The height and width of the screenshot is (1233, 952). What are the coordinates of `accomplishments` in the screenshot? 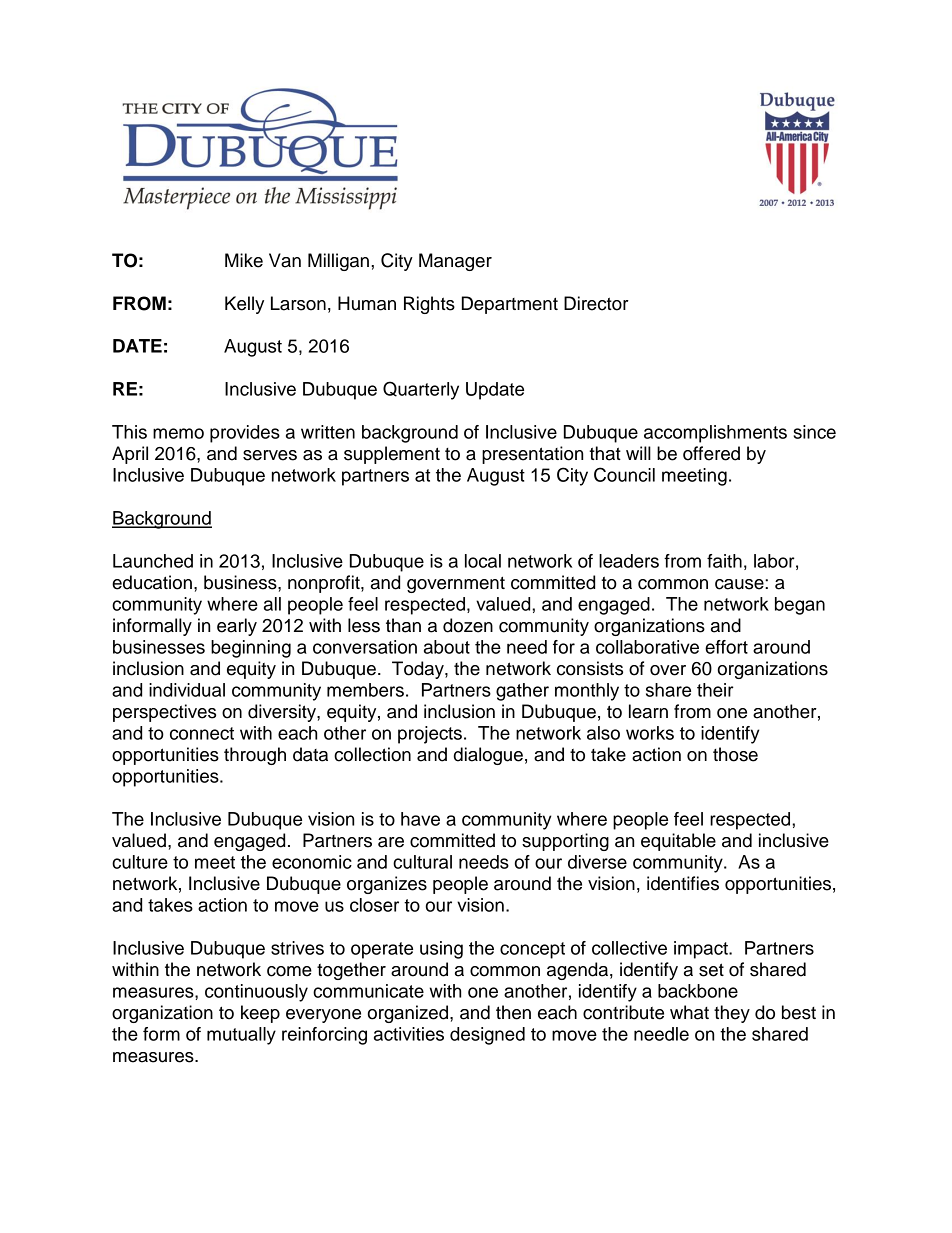 It's located at (715, 434).
